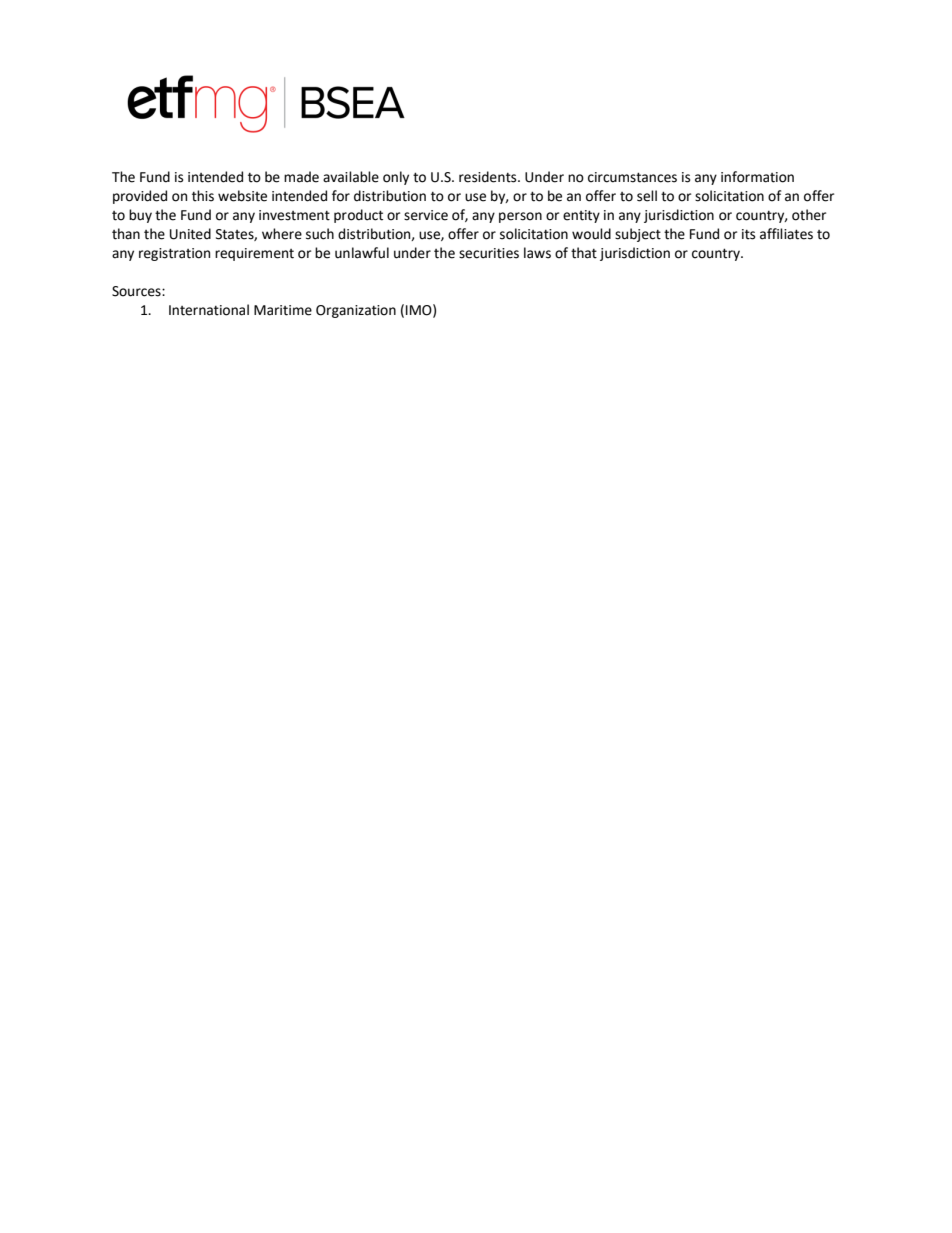 This screenshot has height=1233, width=952. I want to click on its, so click(748, 234).
